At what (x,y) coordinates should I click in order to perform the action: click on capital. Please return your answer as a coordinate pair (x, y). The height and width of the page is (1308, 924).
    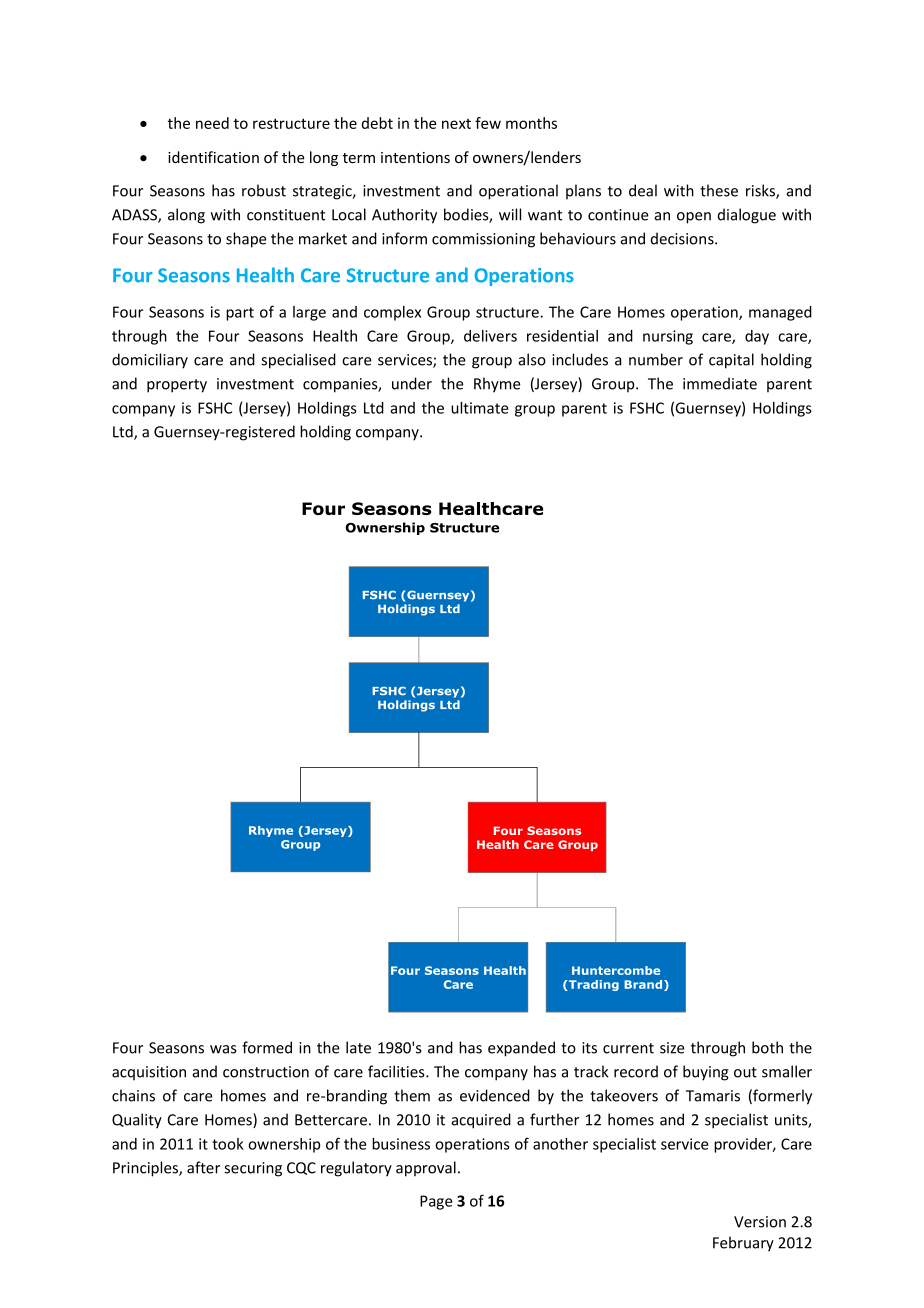
    Looking at the image, I should click on (731, 361).
